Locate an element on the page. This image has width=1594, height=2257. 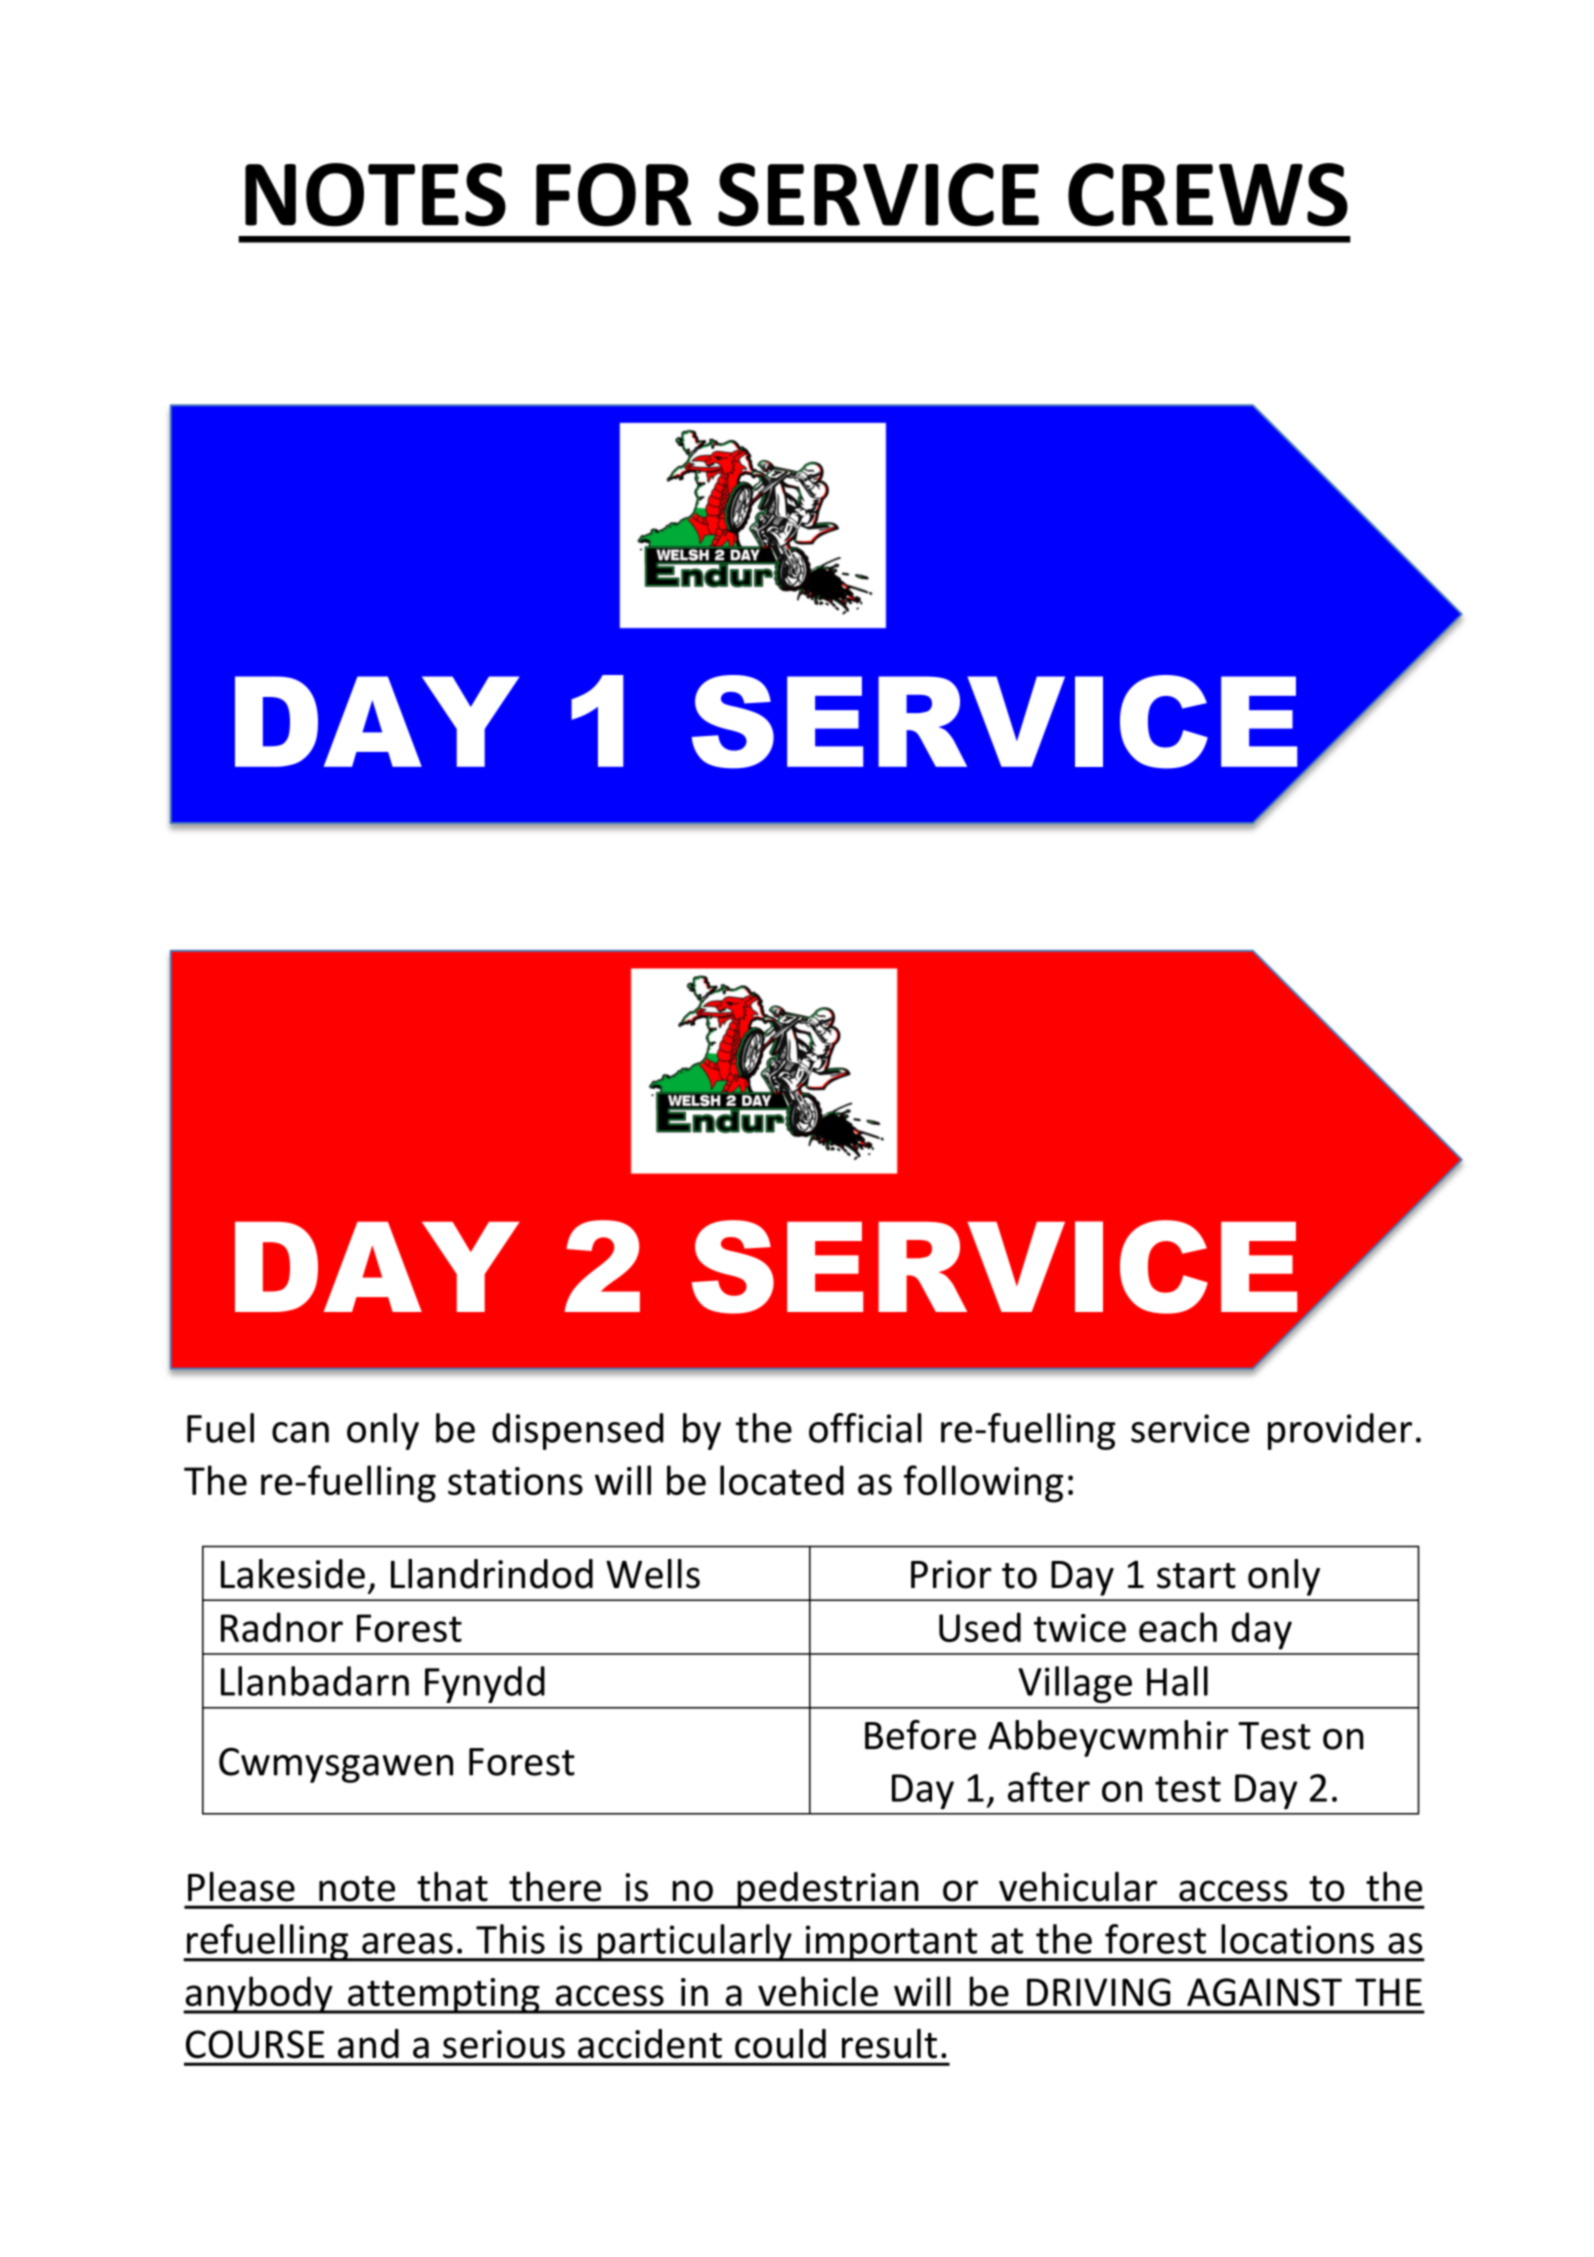
following is located at coordinates (983, 1484).
